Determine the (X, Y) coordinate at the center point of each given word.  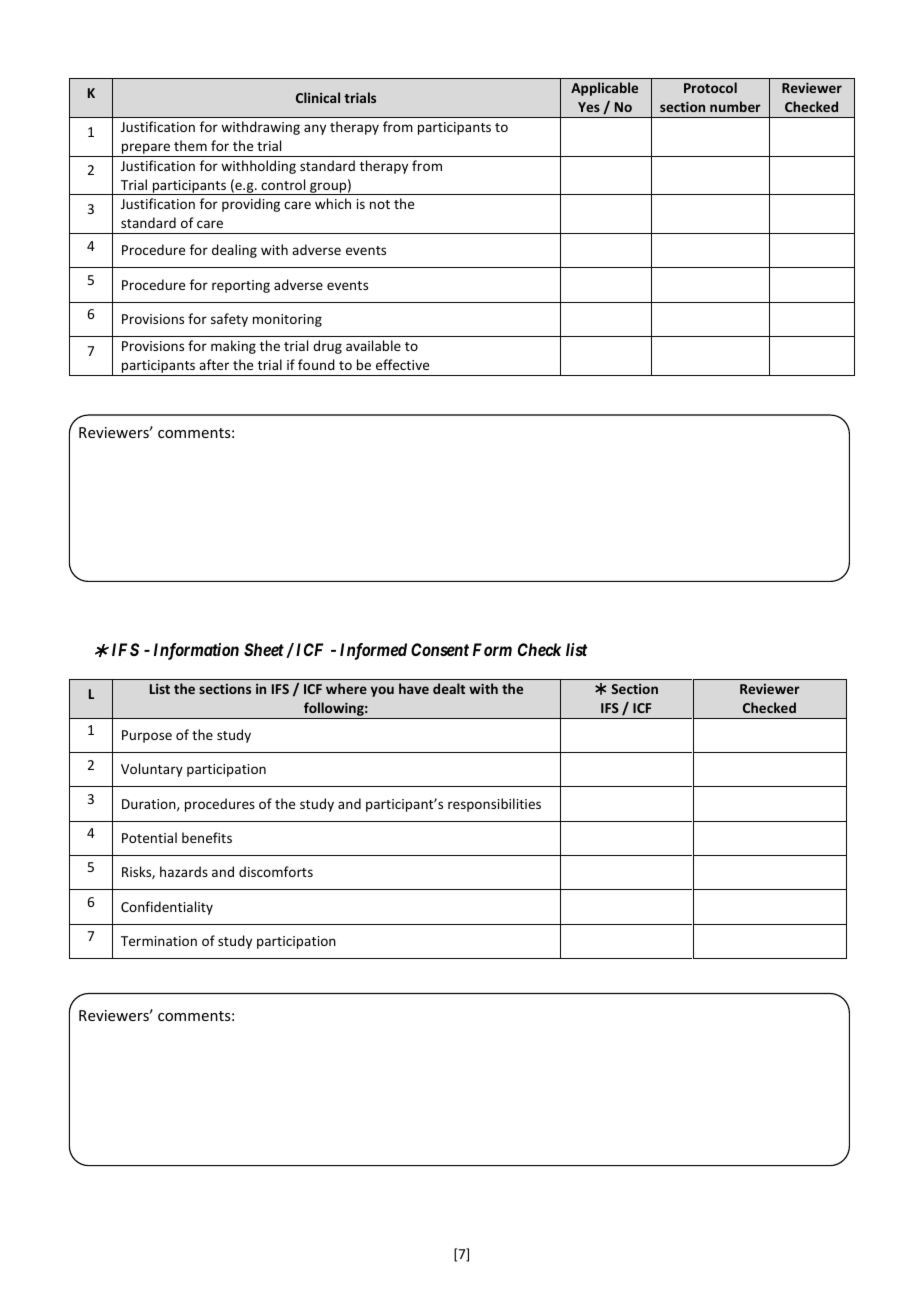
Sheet (264, 649)
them (190, 145)
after (214, 364)
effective (402, 364)
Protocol (710, 87)
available (373, 345)
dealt (449, 688)
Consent (440, 649)
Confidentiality (167, 908)
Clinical (318, 97)
